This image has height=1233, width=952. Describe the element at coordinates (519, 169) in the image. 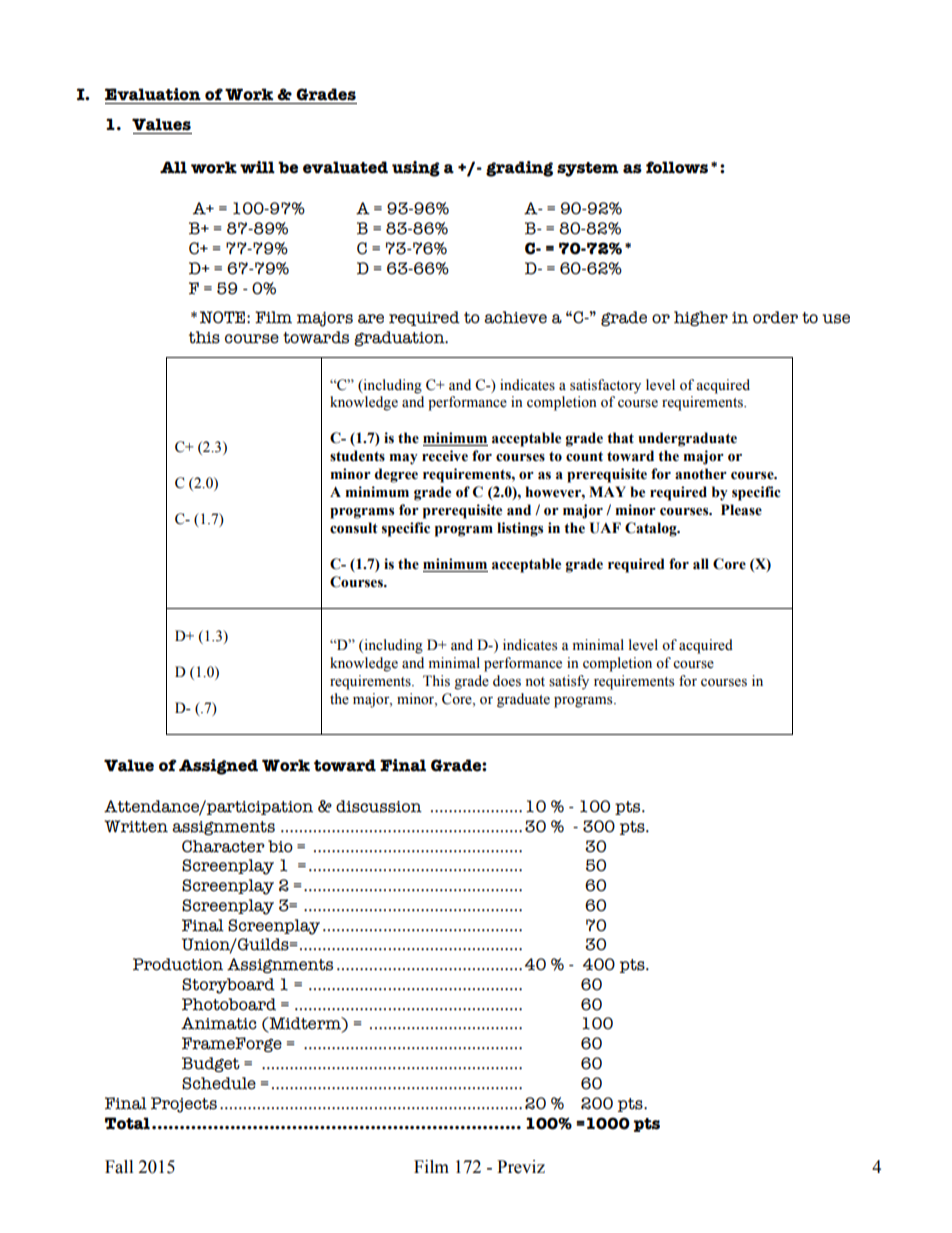

I see `grading` at that location.
